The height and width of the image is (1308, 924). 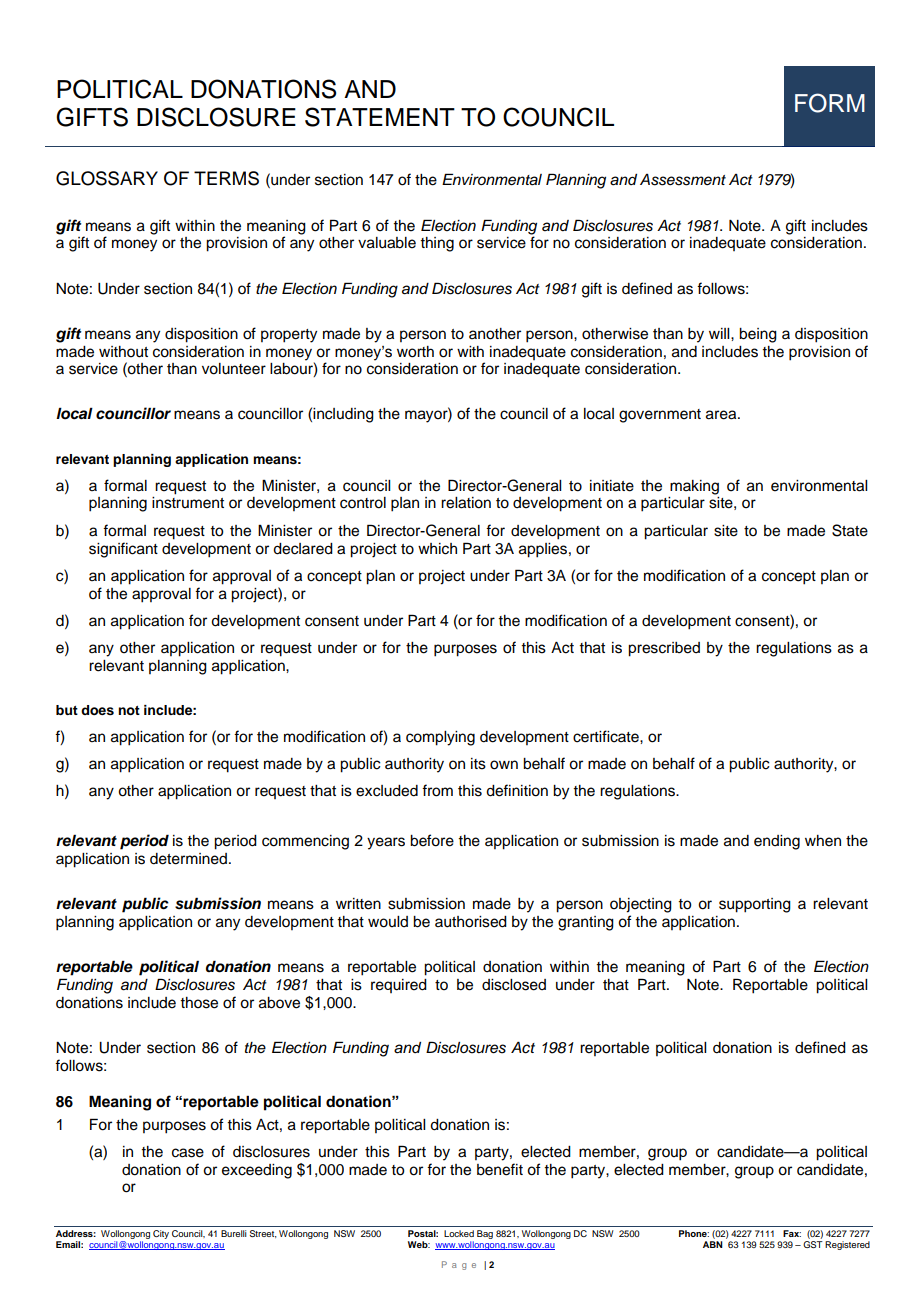 I want to click on ABN, so click(x=713, y=1244).
